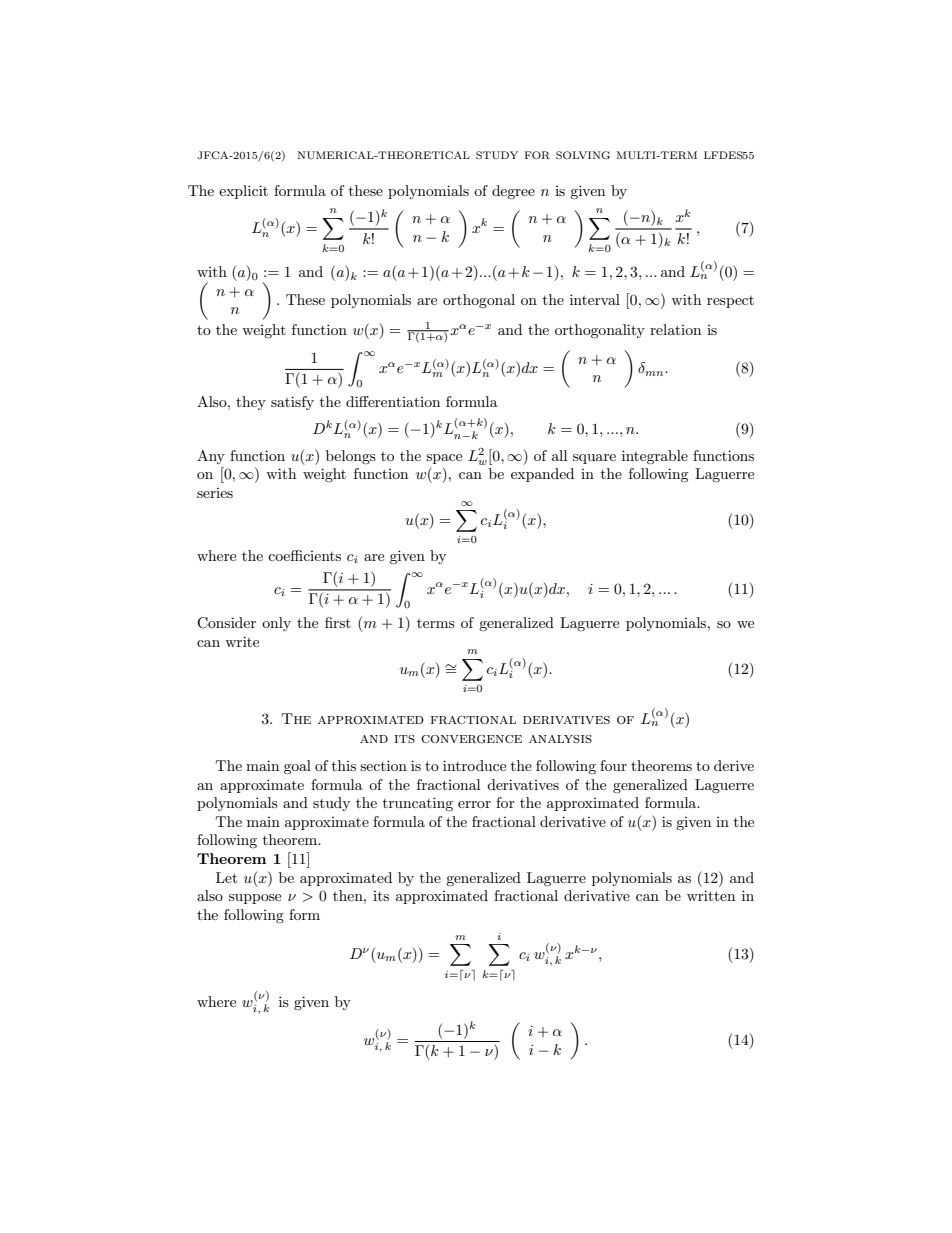  What do you see at coordinates (655, 457) in the screenshot?
I see `integrable` at bounding box center [655, 457].
